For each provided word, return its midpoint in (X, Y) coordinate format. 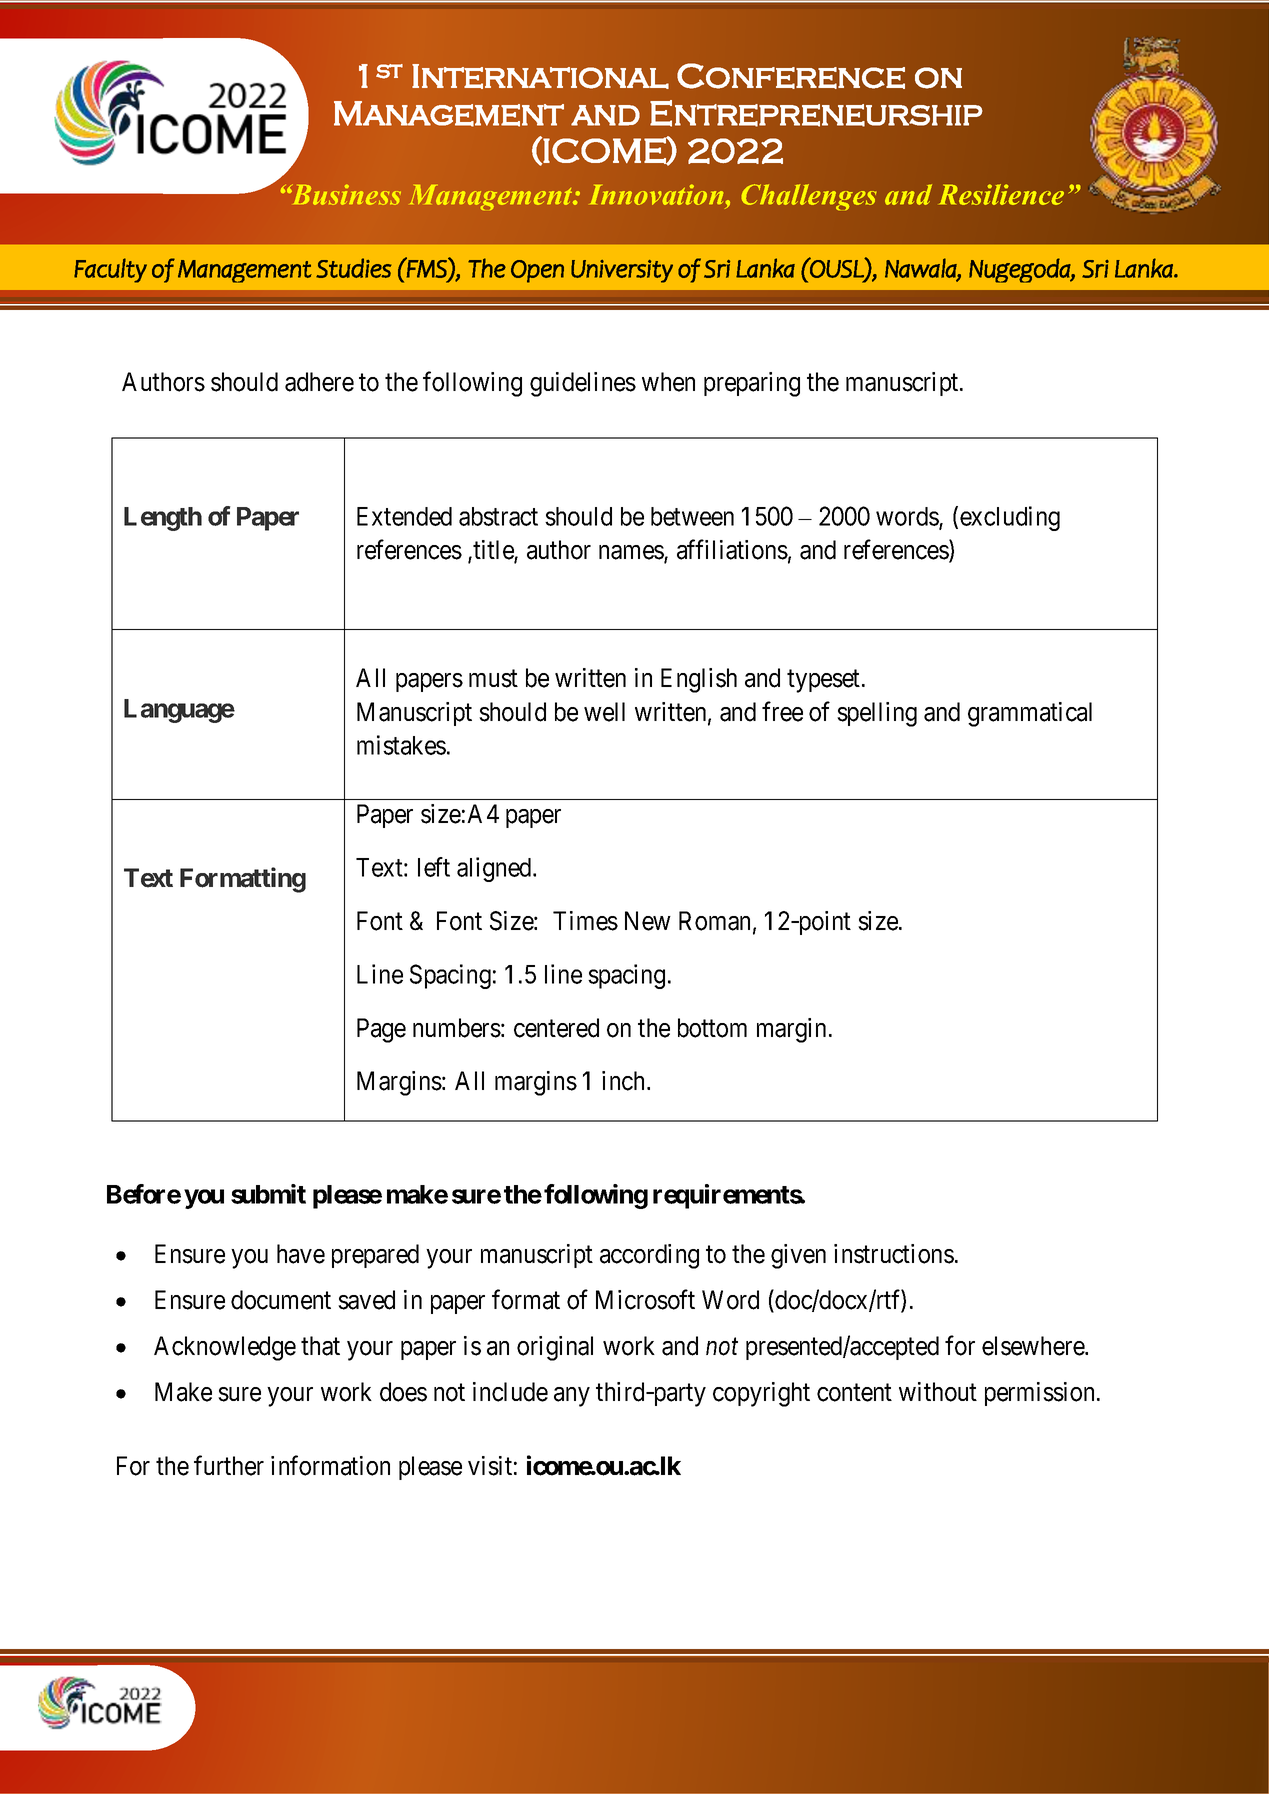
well (604, 712)
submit (268, 1194)
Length (163, 519)
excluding (1010, 518)
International (540, 76)
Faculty (110, 270)
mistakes (401, 745)
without (938, 1392)
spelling (877, 714)
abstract (498, 516)
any (572, 1397)
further (229, 1465)
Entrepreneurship (816, 113)
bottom (712, 1028)
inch (625, 1081)
